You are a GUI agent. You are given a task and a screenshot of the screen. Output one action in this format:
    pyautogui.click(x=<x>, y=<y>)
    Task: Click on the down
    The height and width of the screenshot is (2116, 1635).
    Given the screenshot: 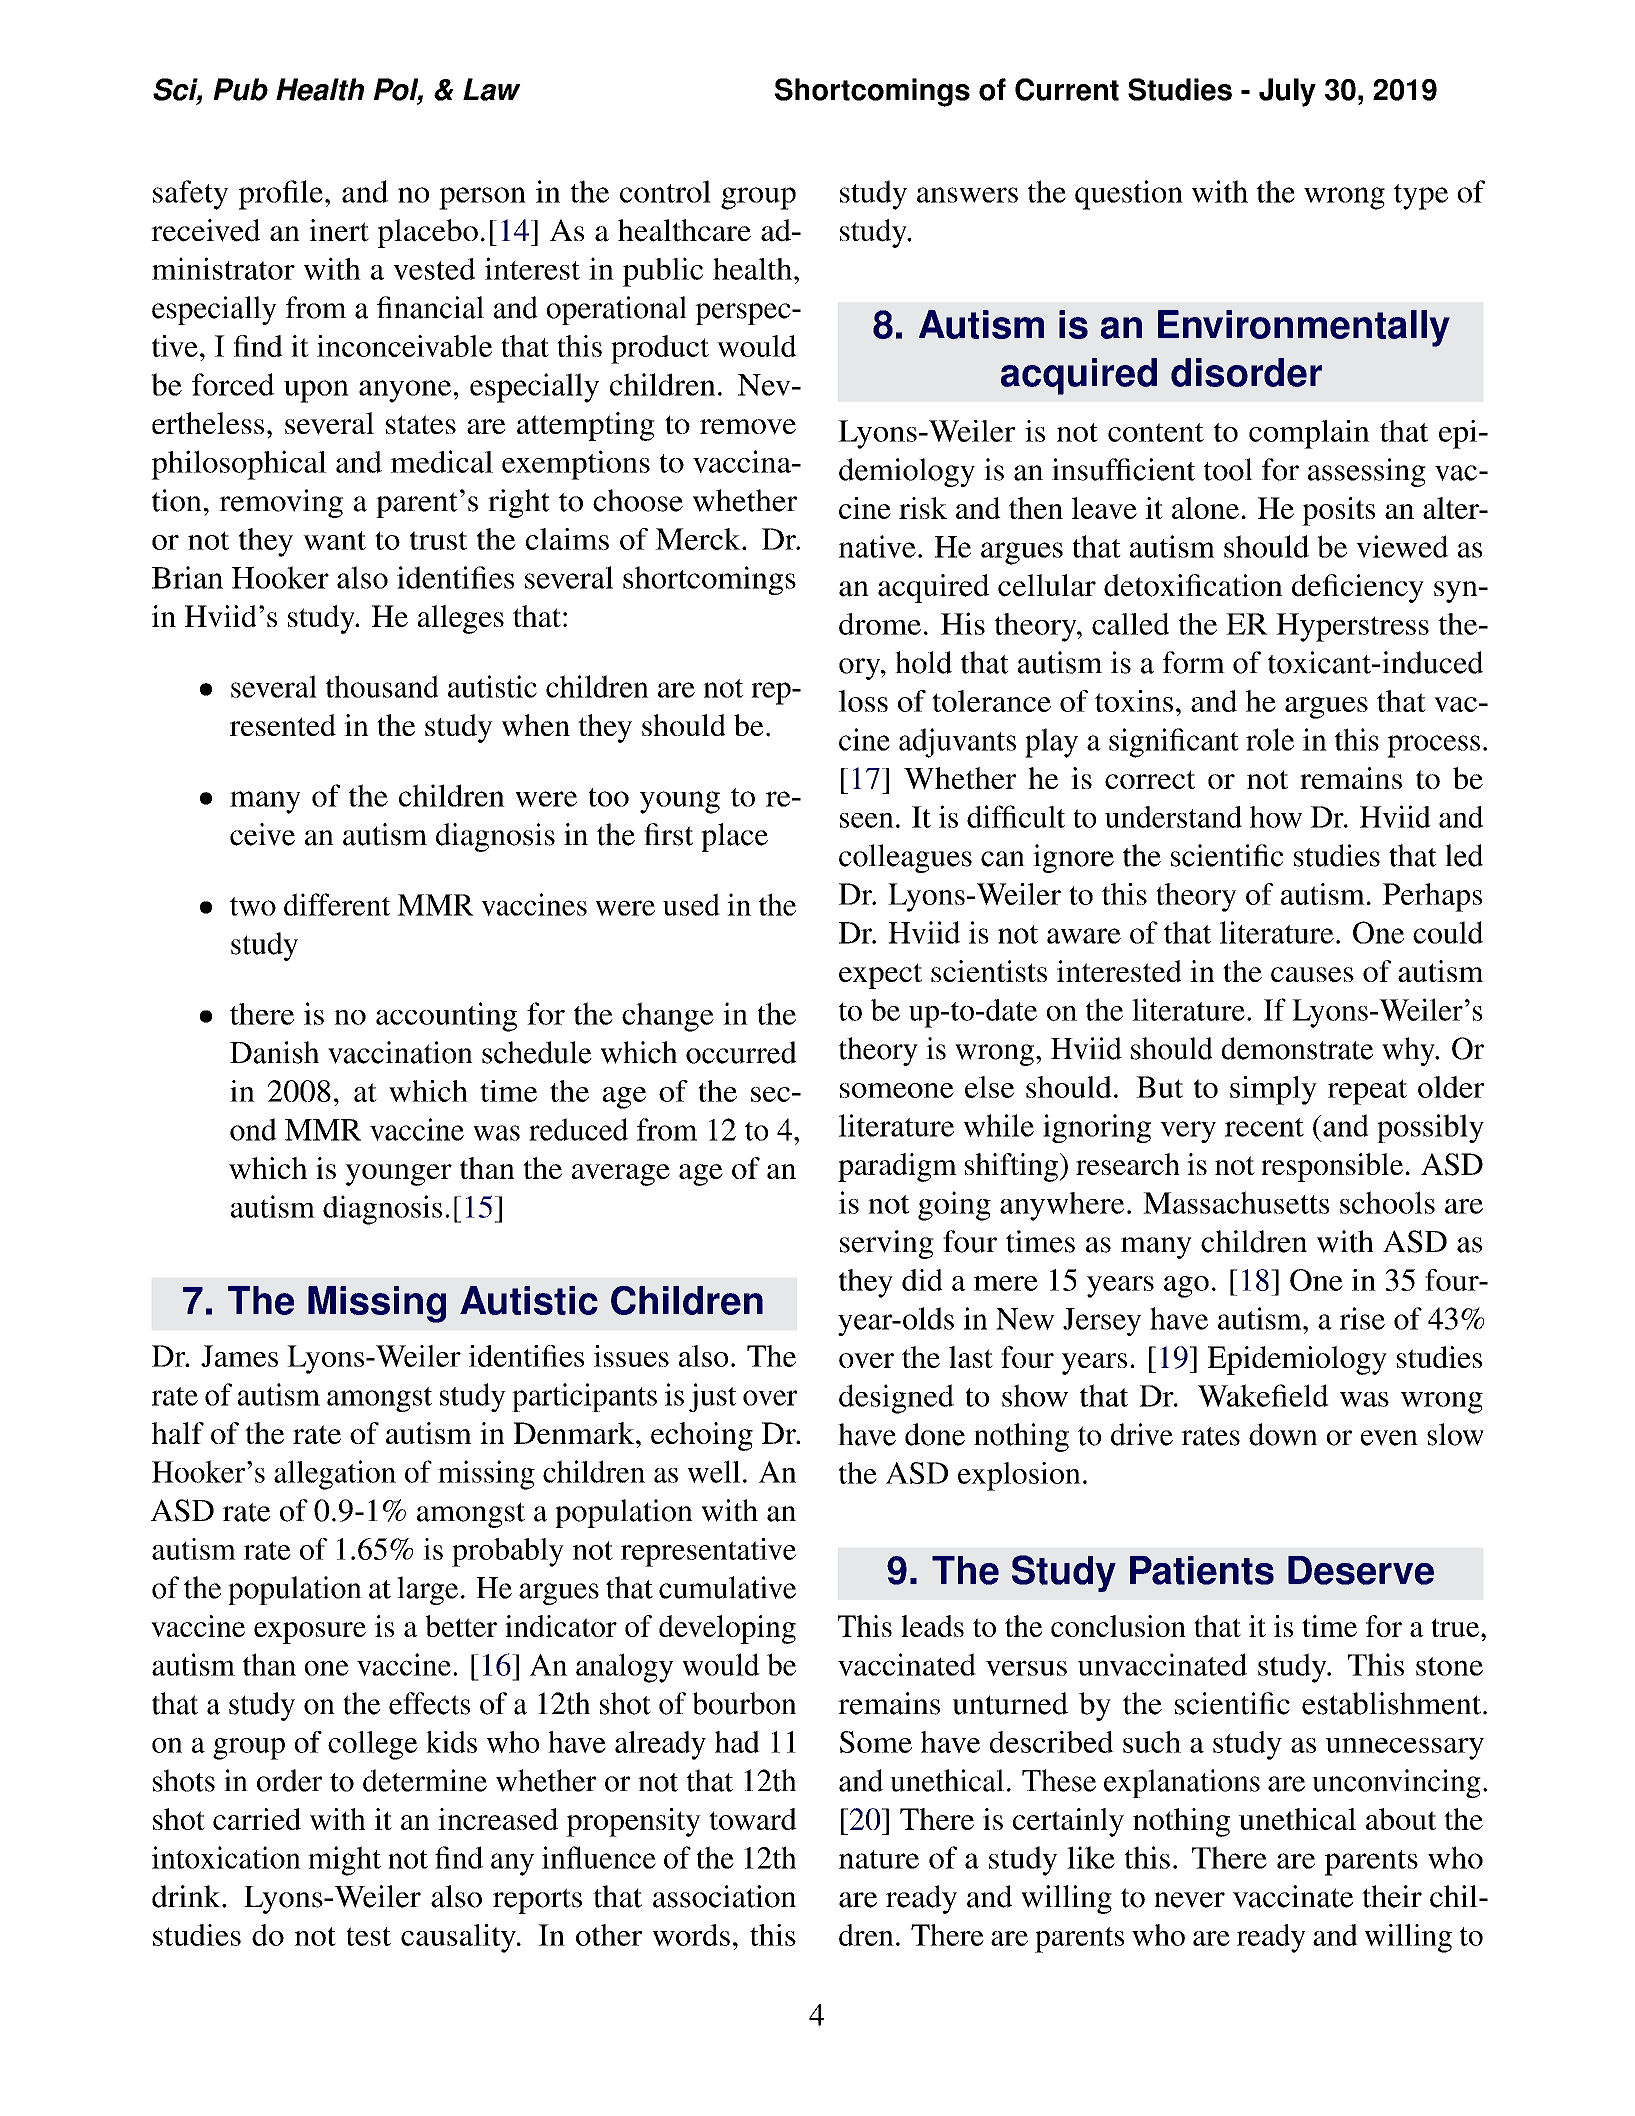 What is the action you would take?
    pyautogui.click(x=1283, y=1434)
